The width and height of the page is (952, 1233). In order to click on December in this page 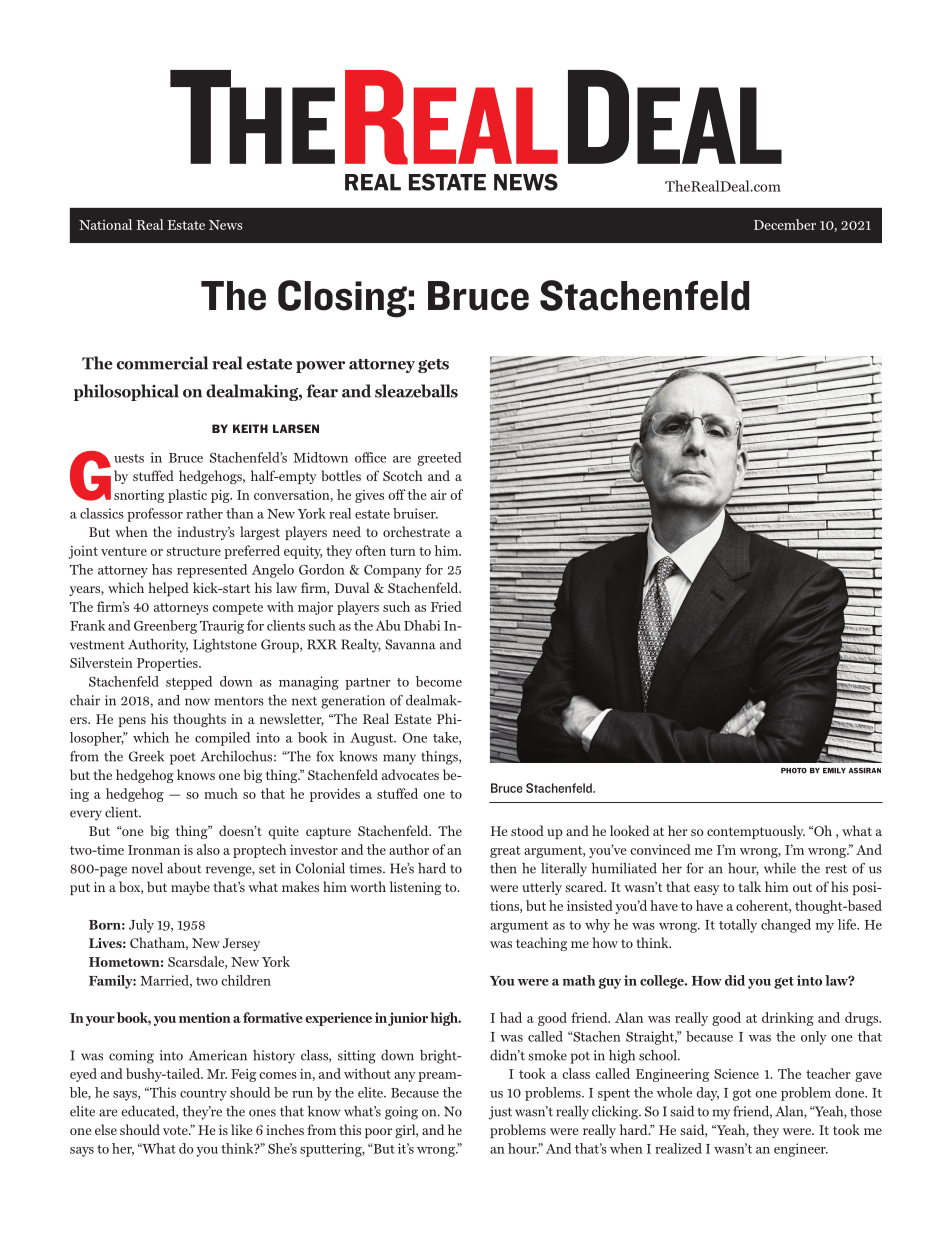, I will do `click(785, 224)`.
